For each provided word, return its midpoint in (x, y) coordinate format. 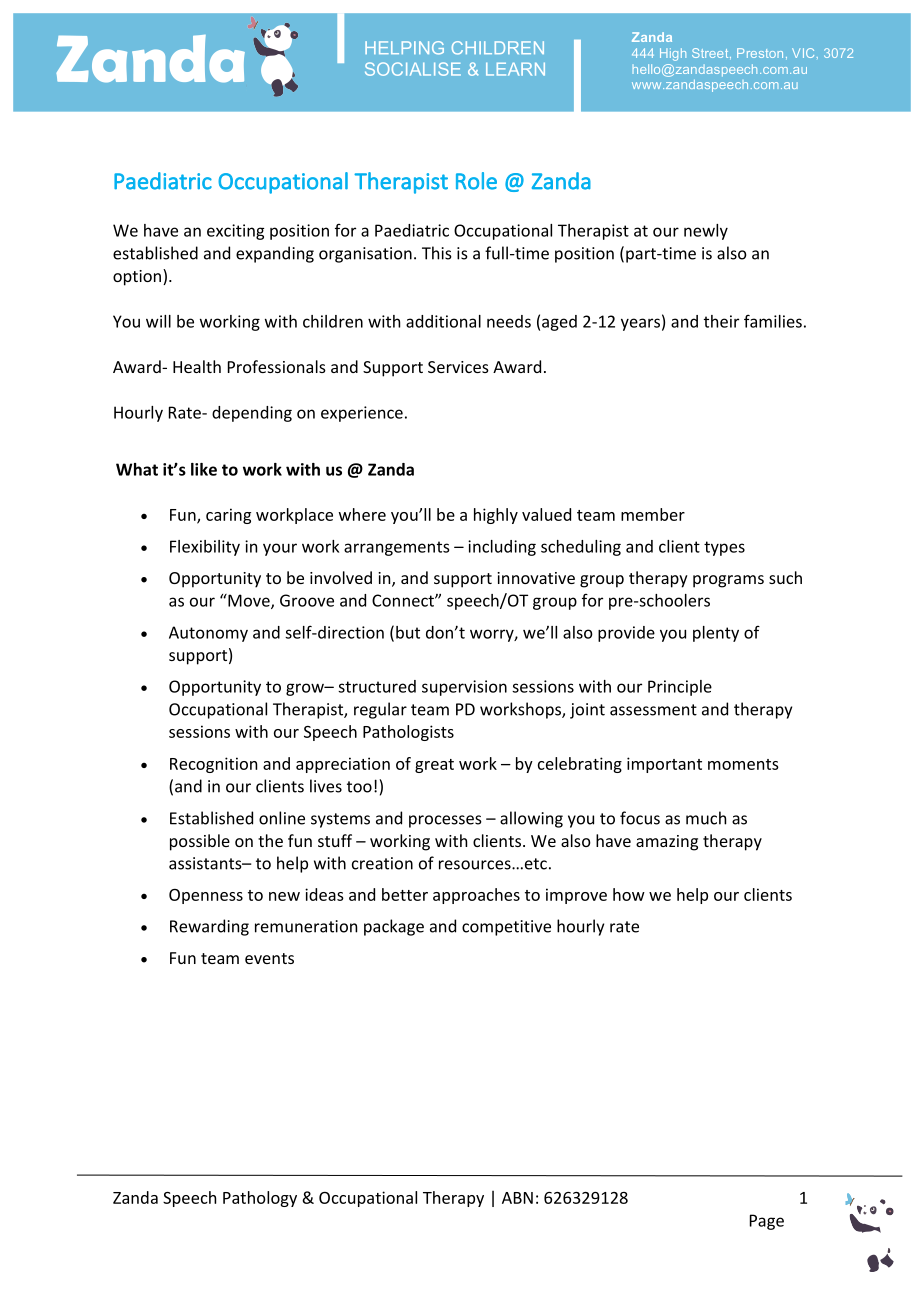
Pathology (260, 1199)
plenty (716, 634)
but (408, 632)
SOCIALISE (413, 69)
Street (711, 53)
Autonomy (208, 634)
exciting (235, 232)
